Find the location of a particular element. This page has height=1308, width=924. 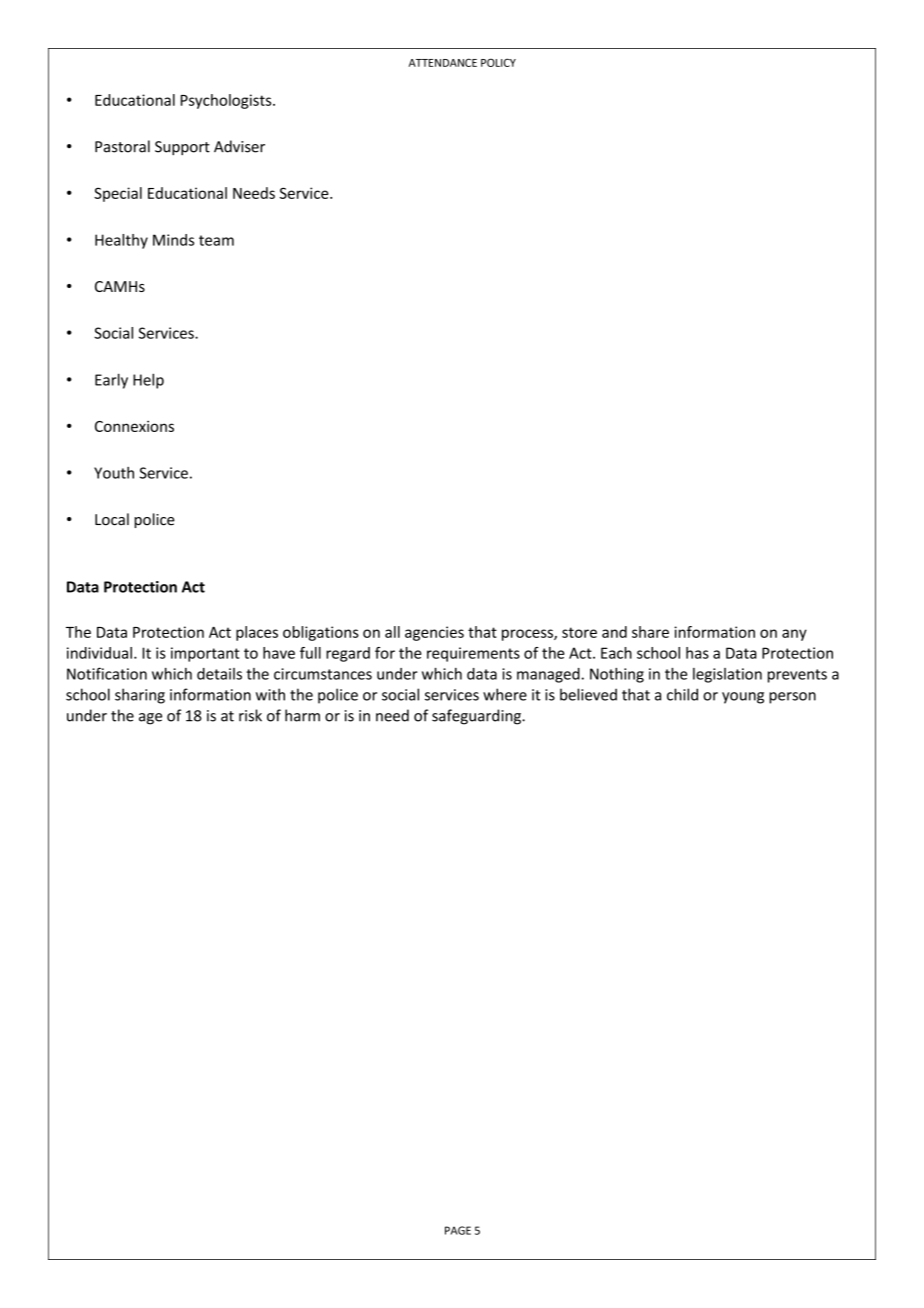

safeguarding is located at coordinates (477, 717).
